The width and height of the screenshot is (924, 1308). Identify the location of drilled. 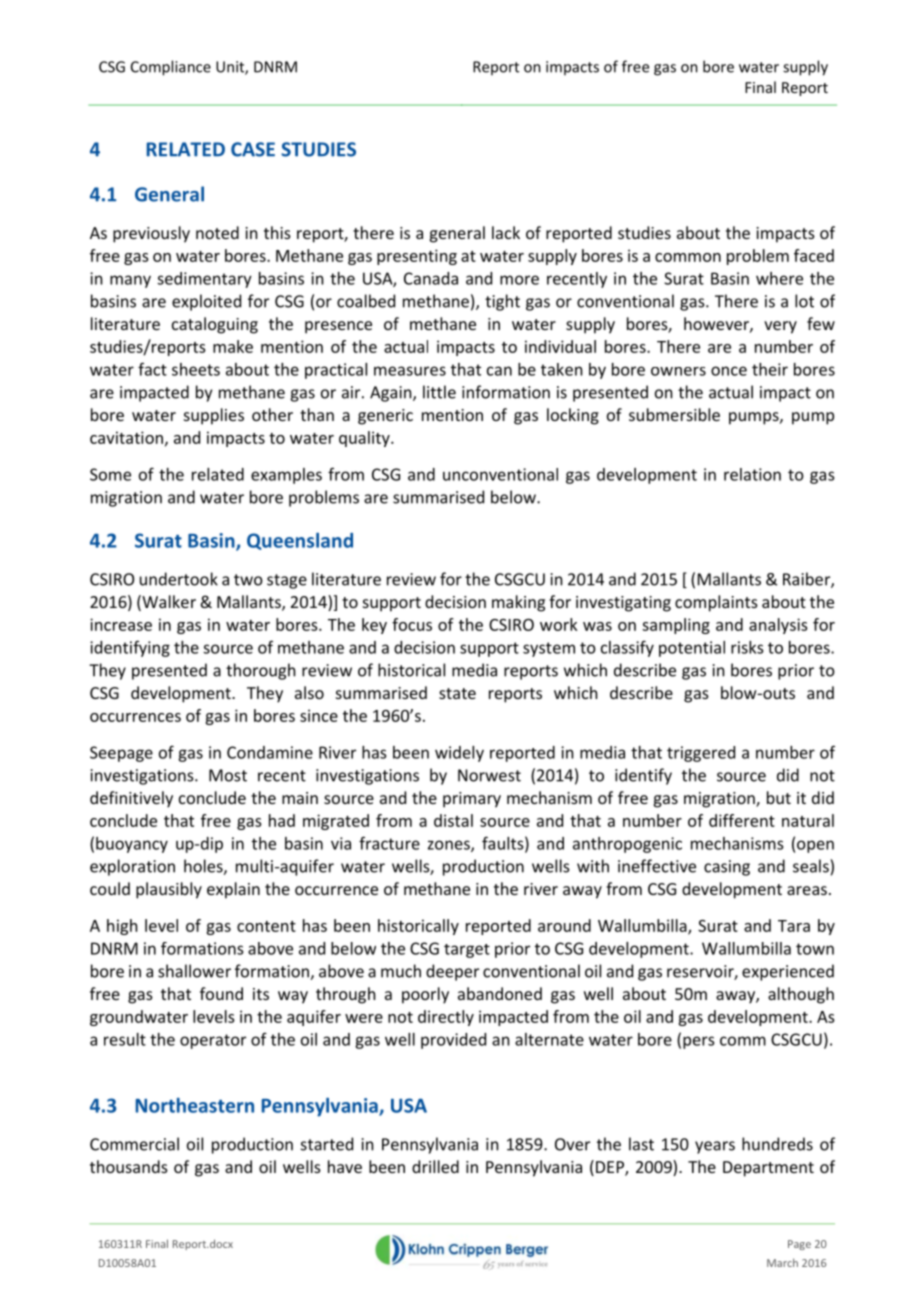
(435, 1166).
